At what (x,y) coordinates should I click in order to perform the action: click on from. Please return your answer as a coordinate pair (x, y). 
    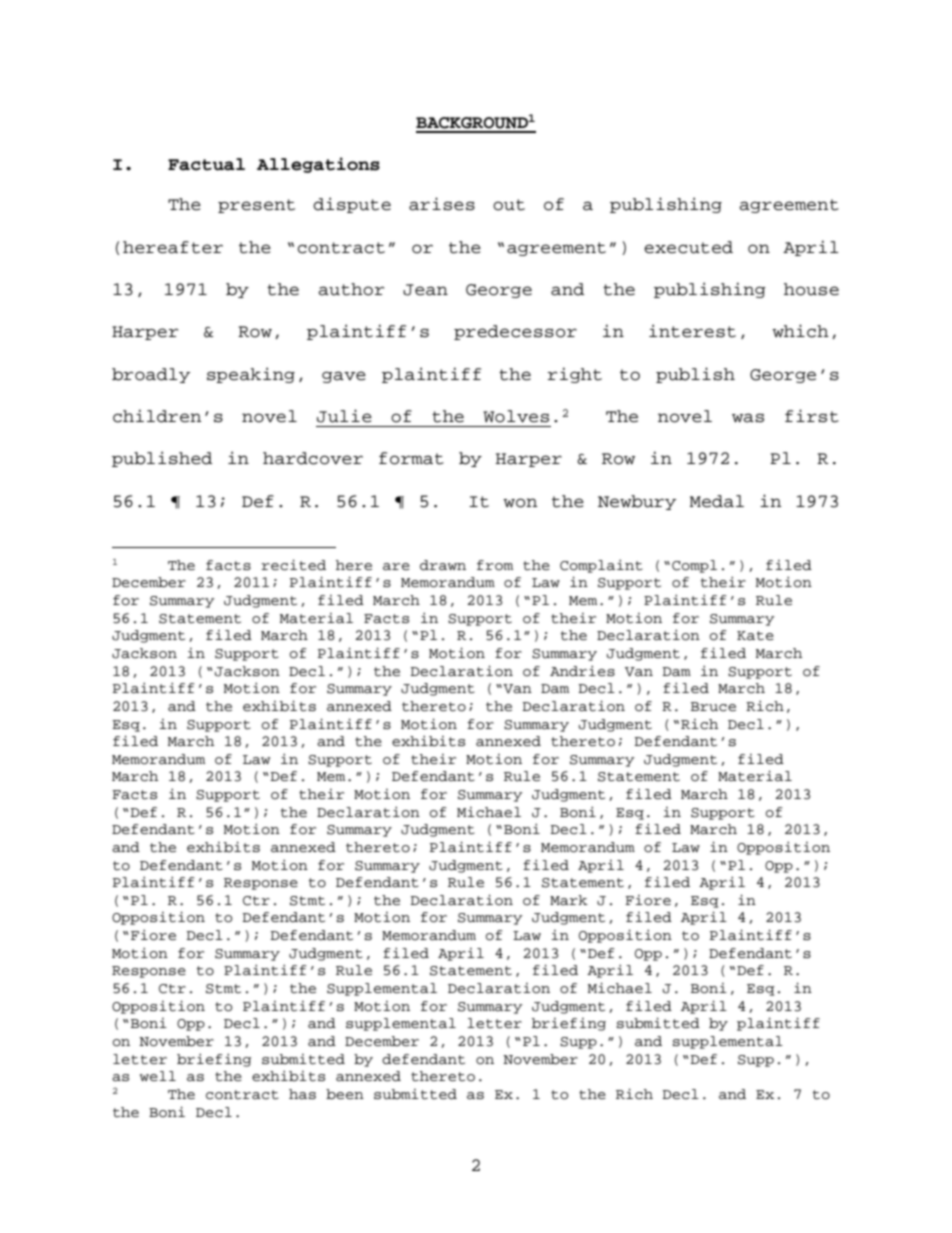
    Looking at the image, I should click on (495, 565).
